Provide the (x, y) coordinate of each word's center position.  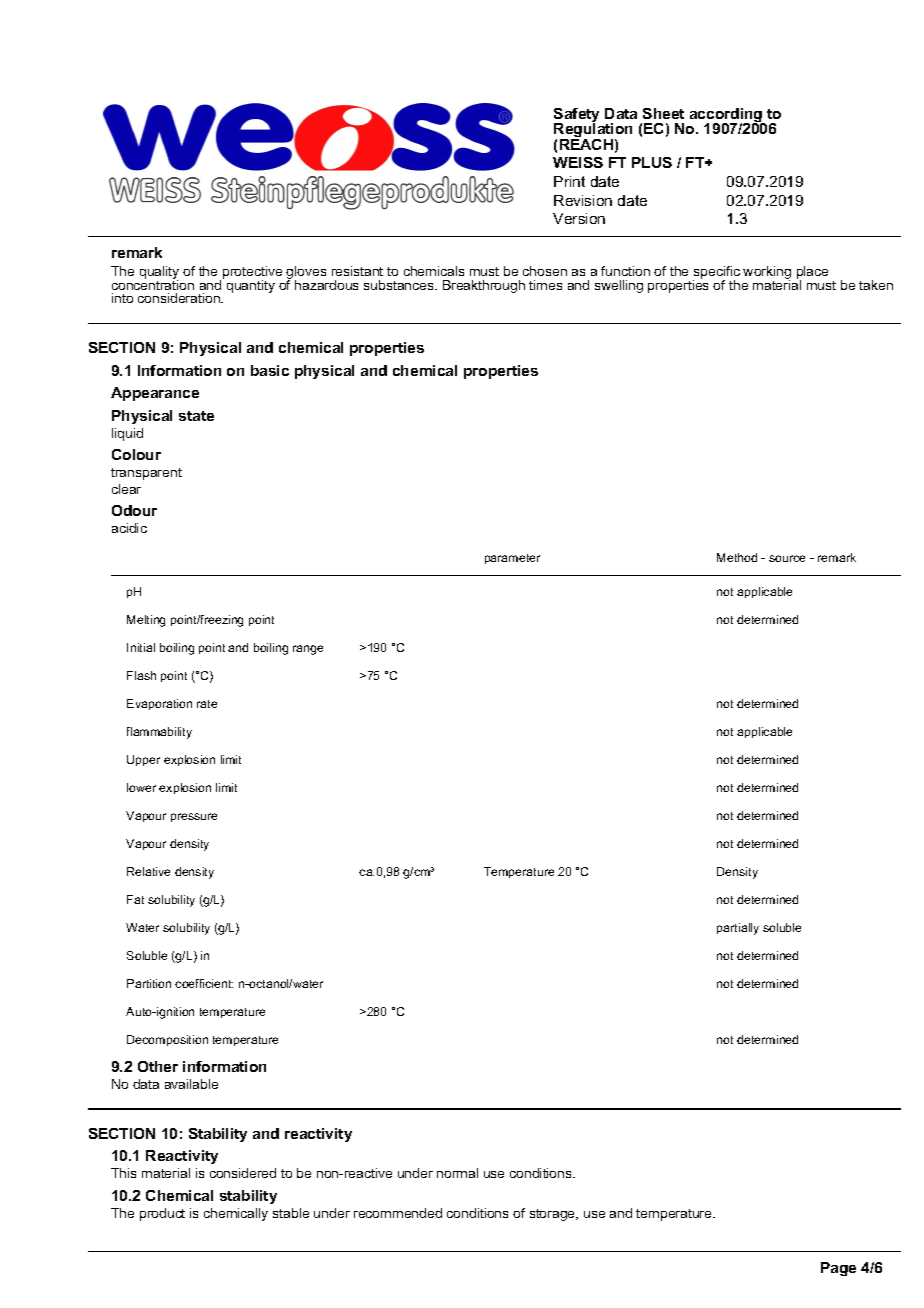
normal (457, 1173)
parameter (512, 559)
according (727, 116)
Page (838, 1269)
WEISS (578, 162)
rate (207, 704)
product (162, 1214)
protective (252, 273)
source (787, 558)
